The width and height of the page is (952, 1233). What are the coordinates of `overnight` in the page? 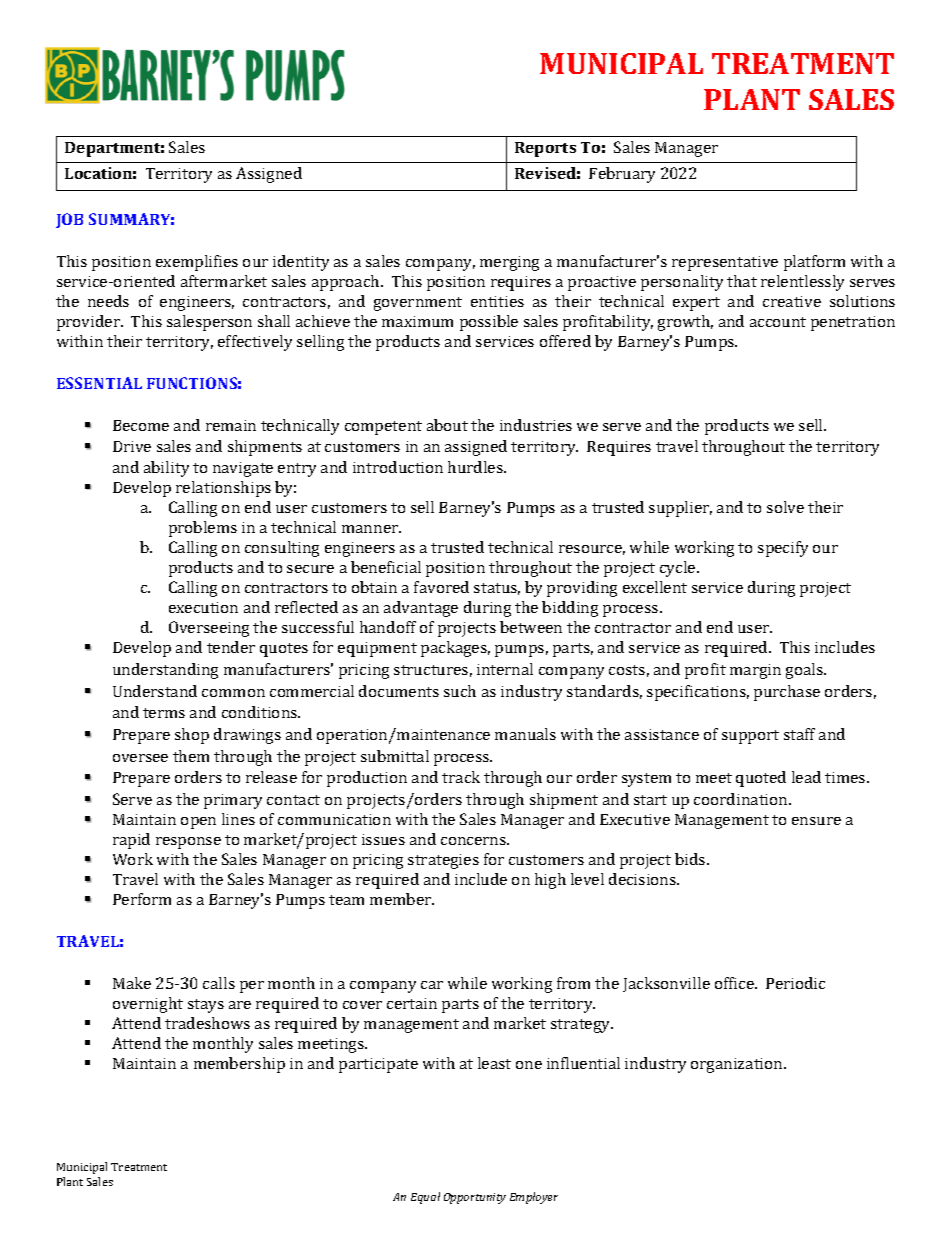 It's located at (148, 1005).
